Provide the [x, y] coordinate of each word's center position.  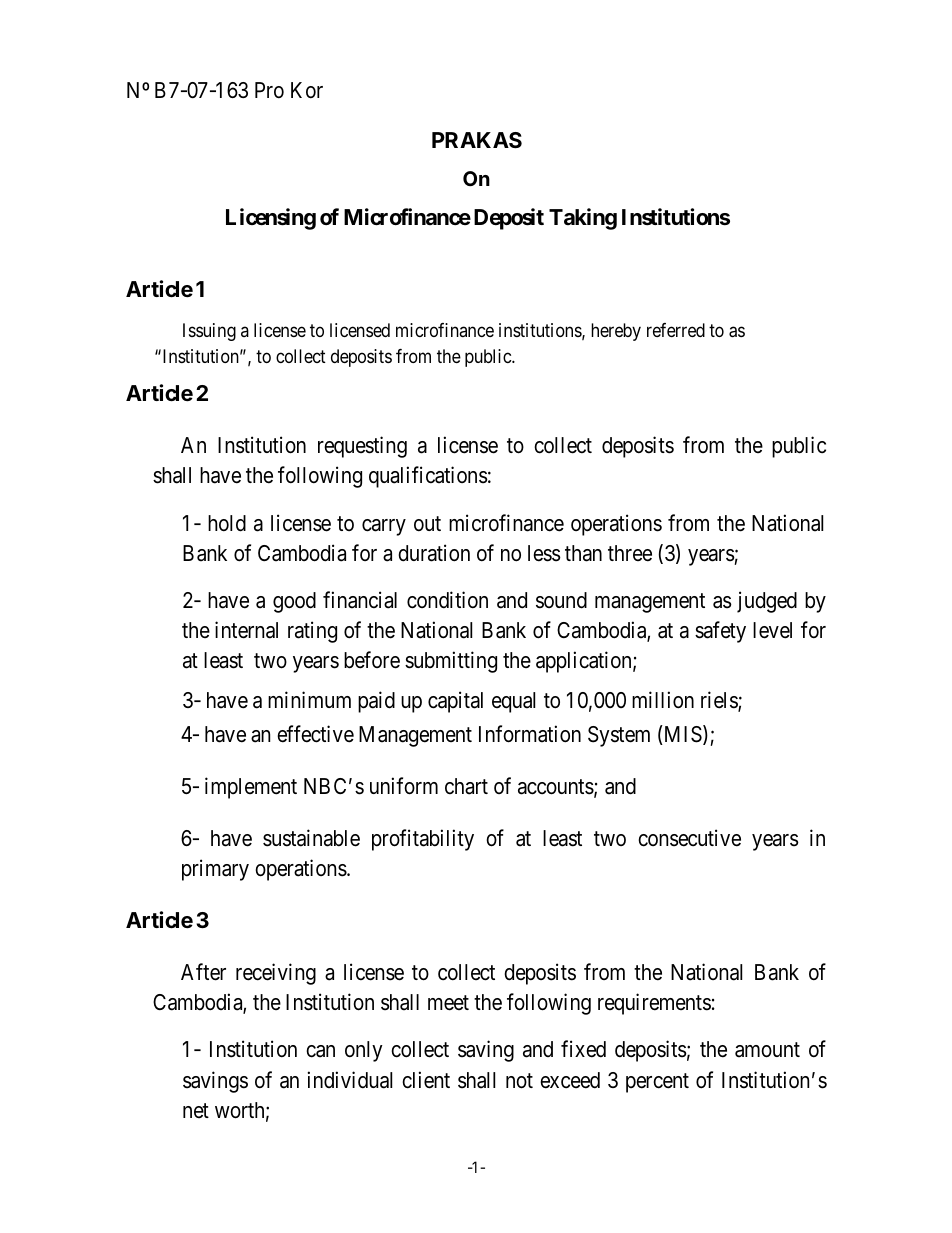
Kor [307, 90]
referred [676, 330]
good [294, 602]
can [320, 1051]
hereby [616, 332]
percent [657, 1083]
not [519, 1081]
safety [720, 632]
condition [447, 600]
